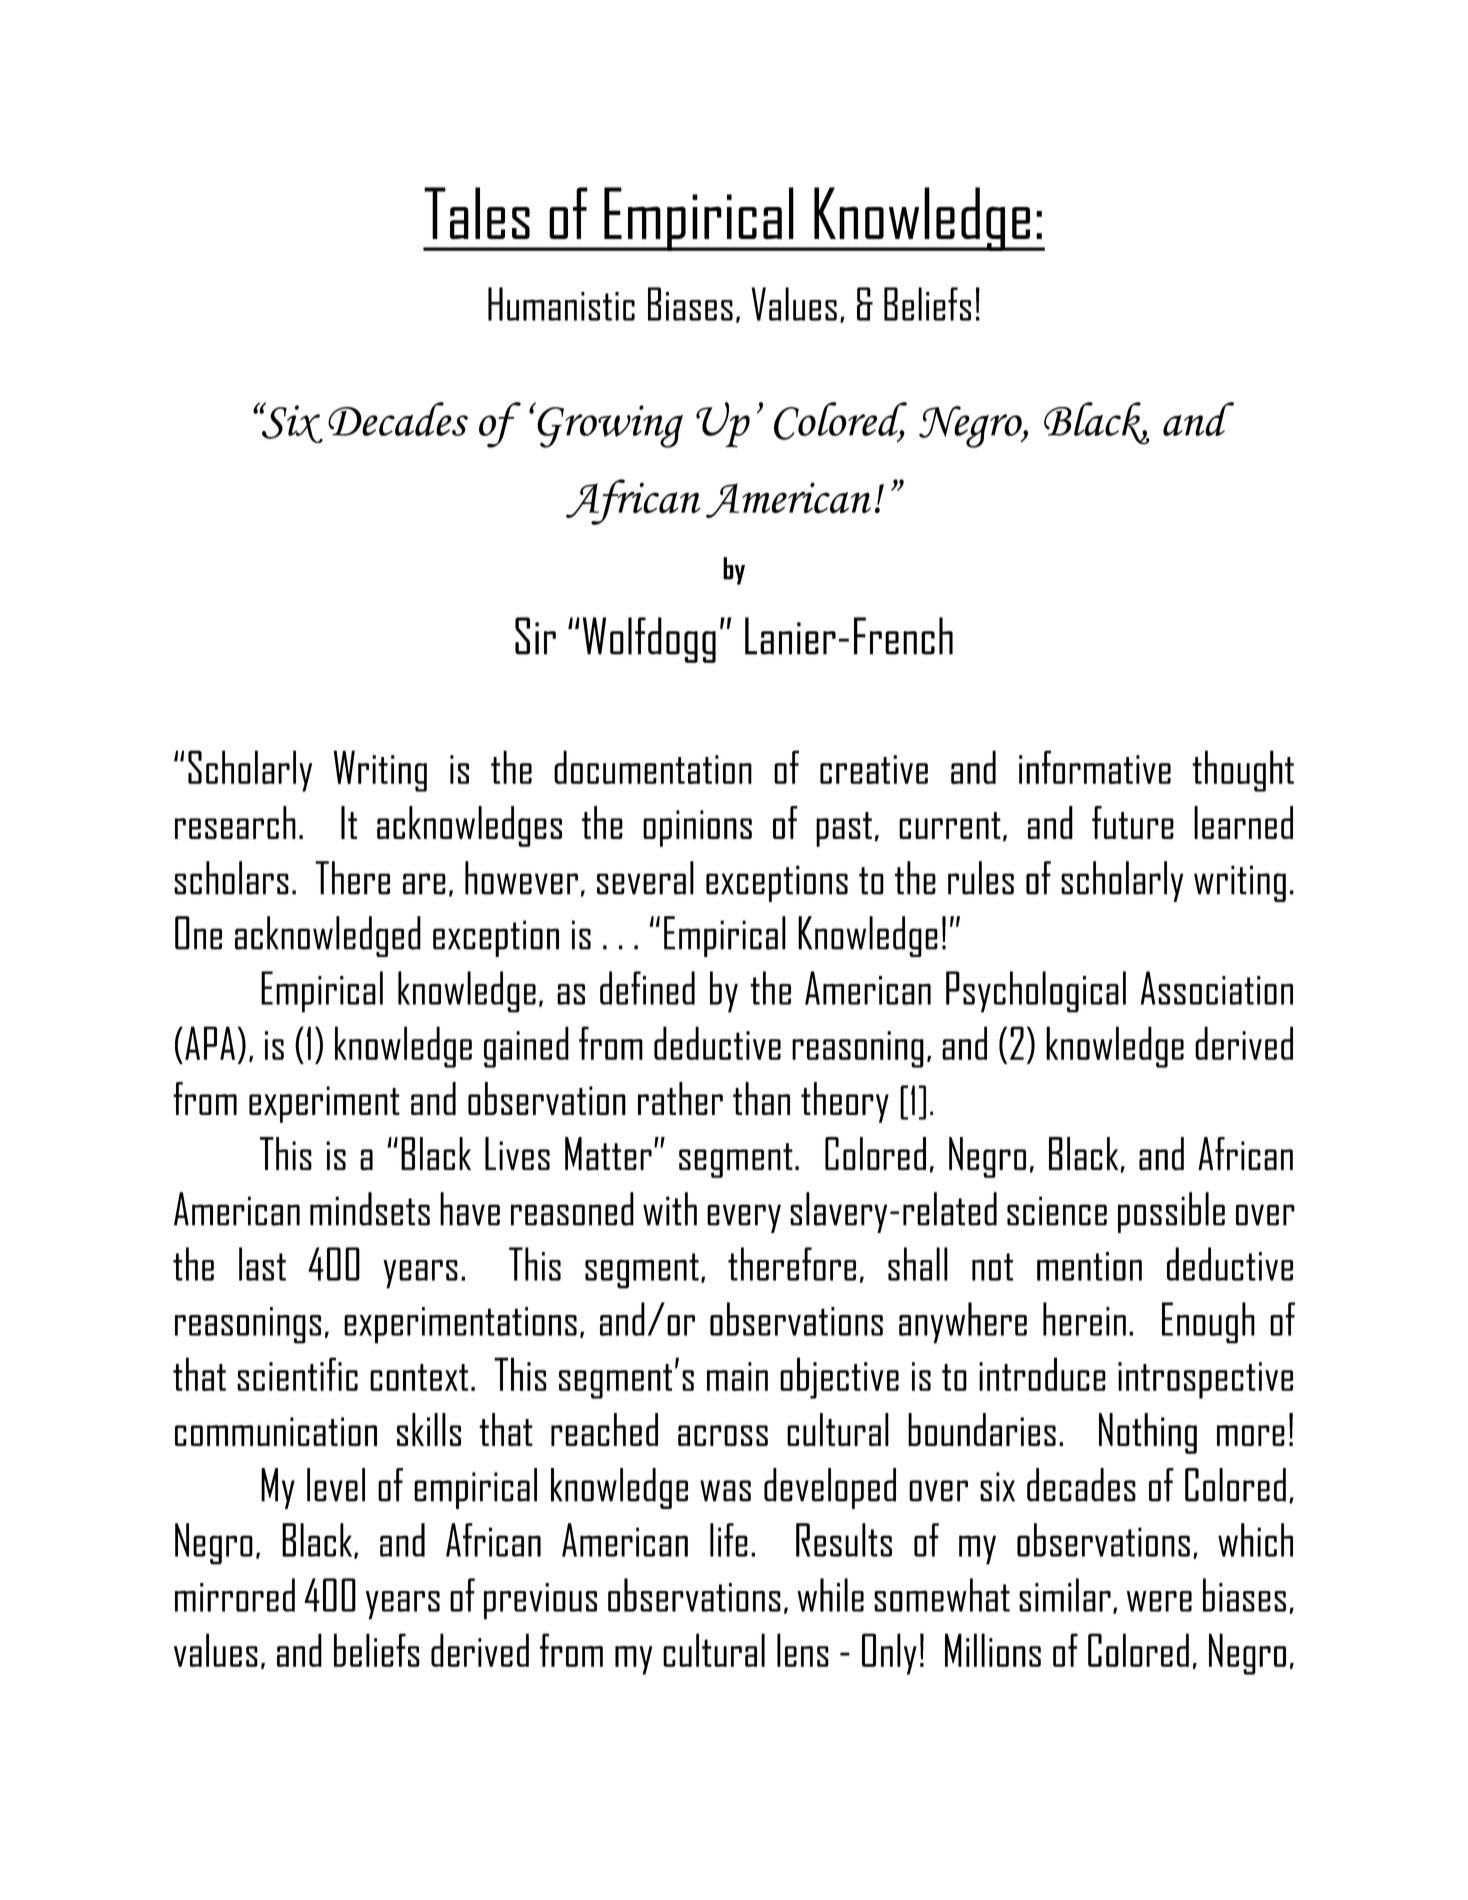 This document has height=1900, width=1468. Describe the element at coordinates (1095, 767) in the document. I see `informative` at that location.
